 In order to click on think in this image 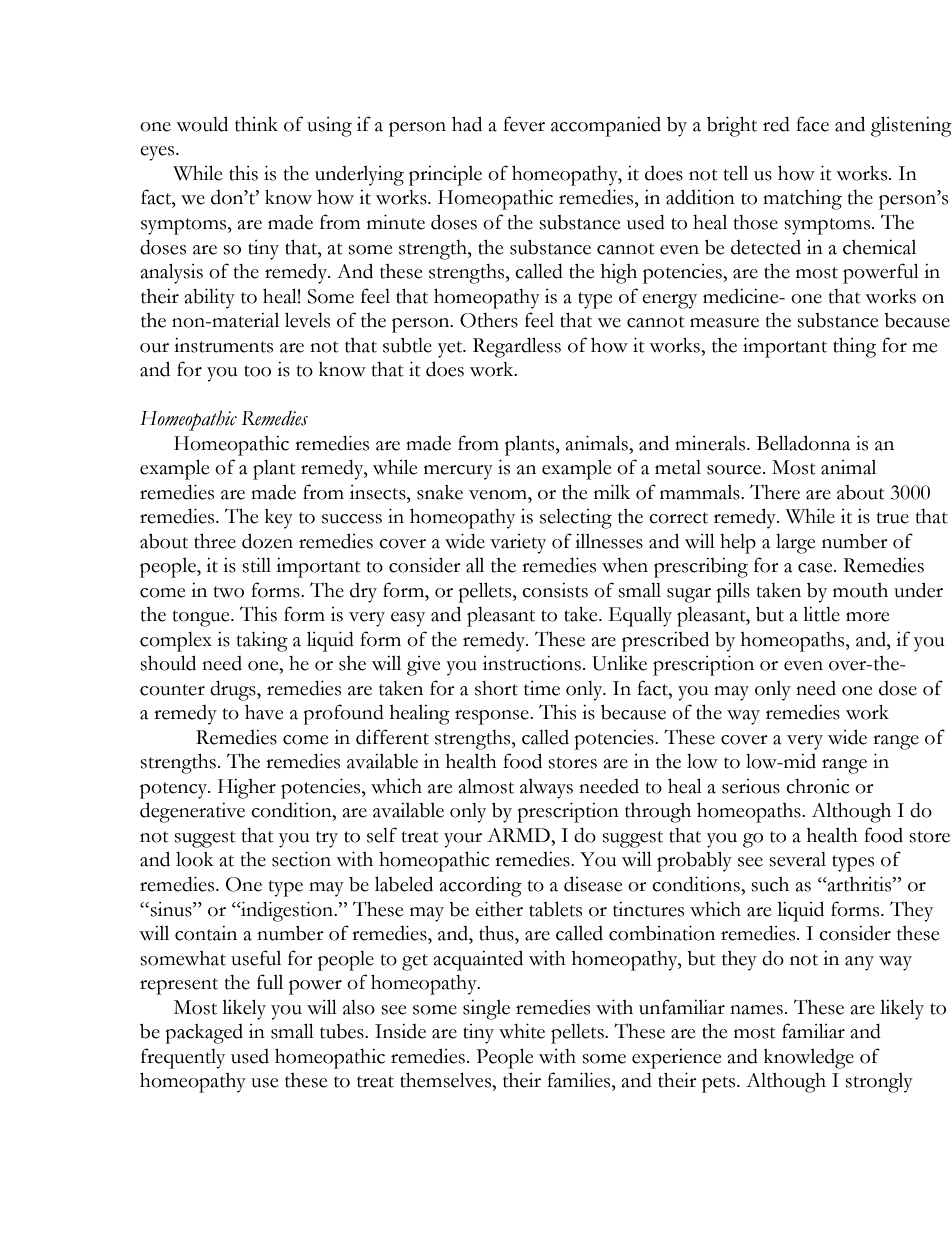, I will do `click(256, 124)`.
